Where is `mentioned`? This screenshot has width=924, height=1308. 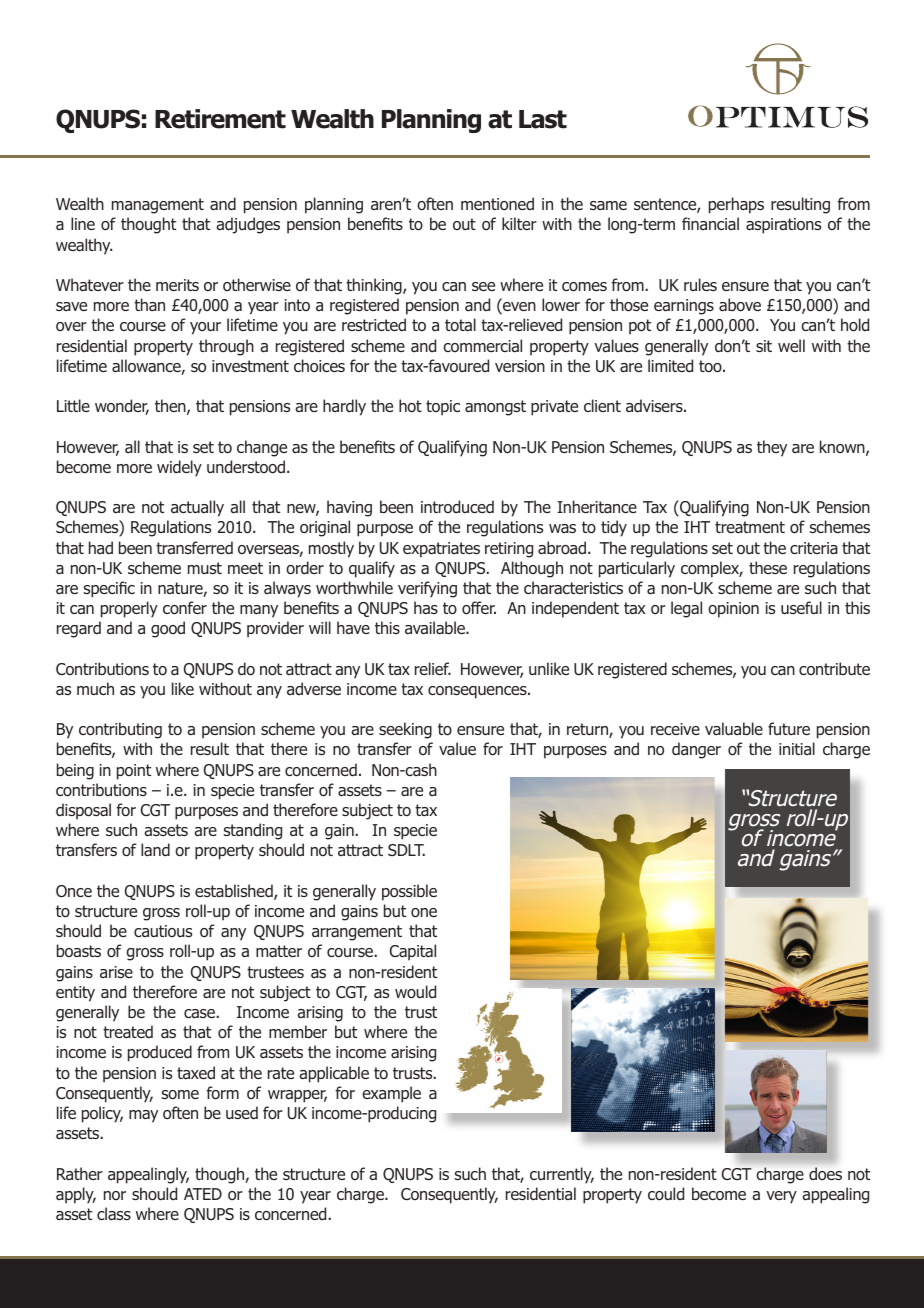 mentioned is located at coordinates (497, 204).
